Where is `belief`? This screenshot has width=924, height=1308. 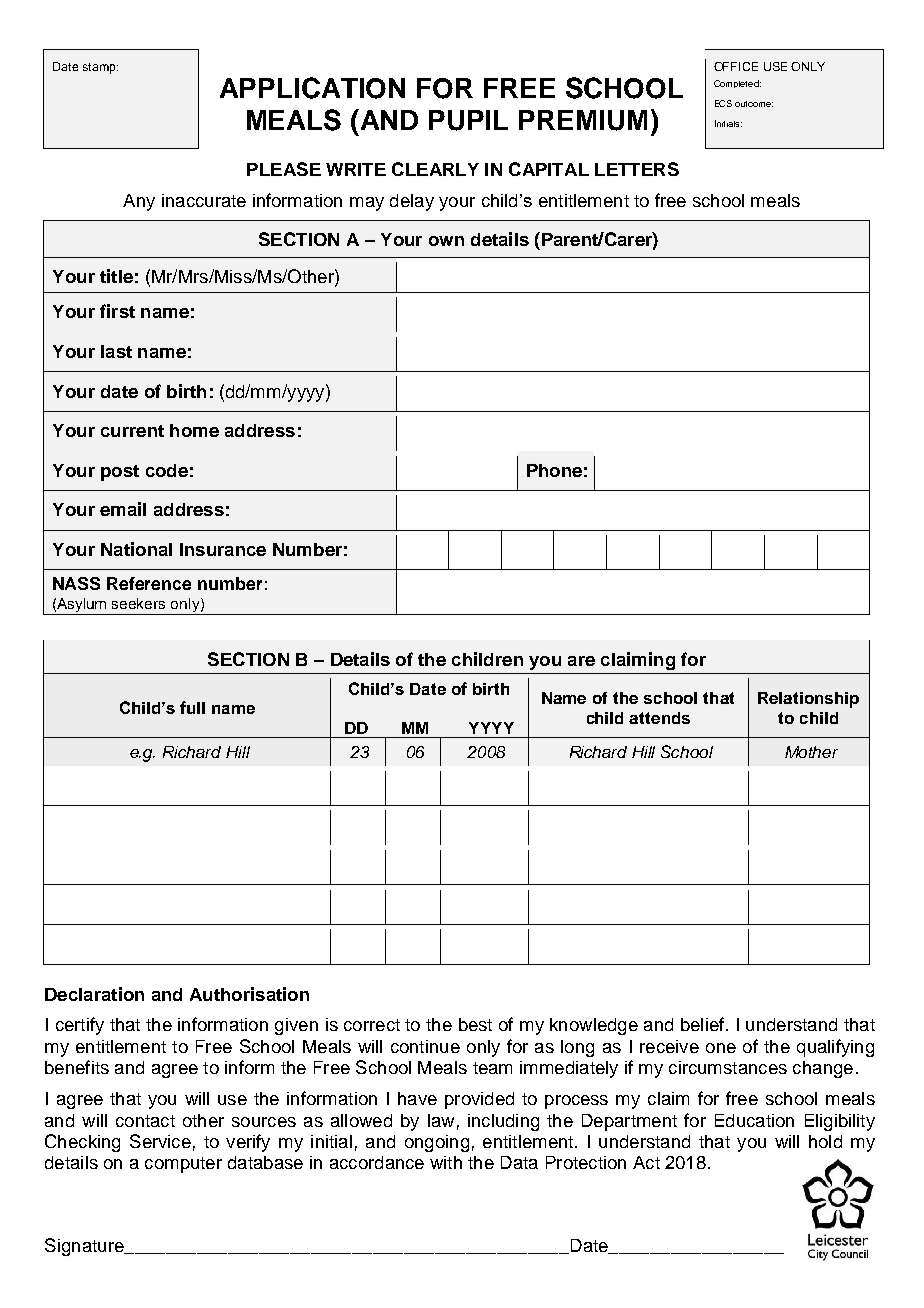
belief is located at coordinates (702, 1024).
